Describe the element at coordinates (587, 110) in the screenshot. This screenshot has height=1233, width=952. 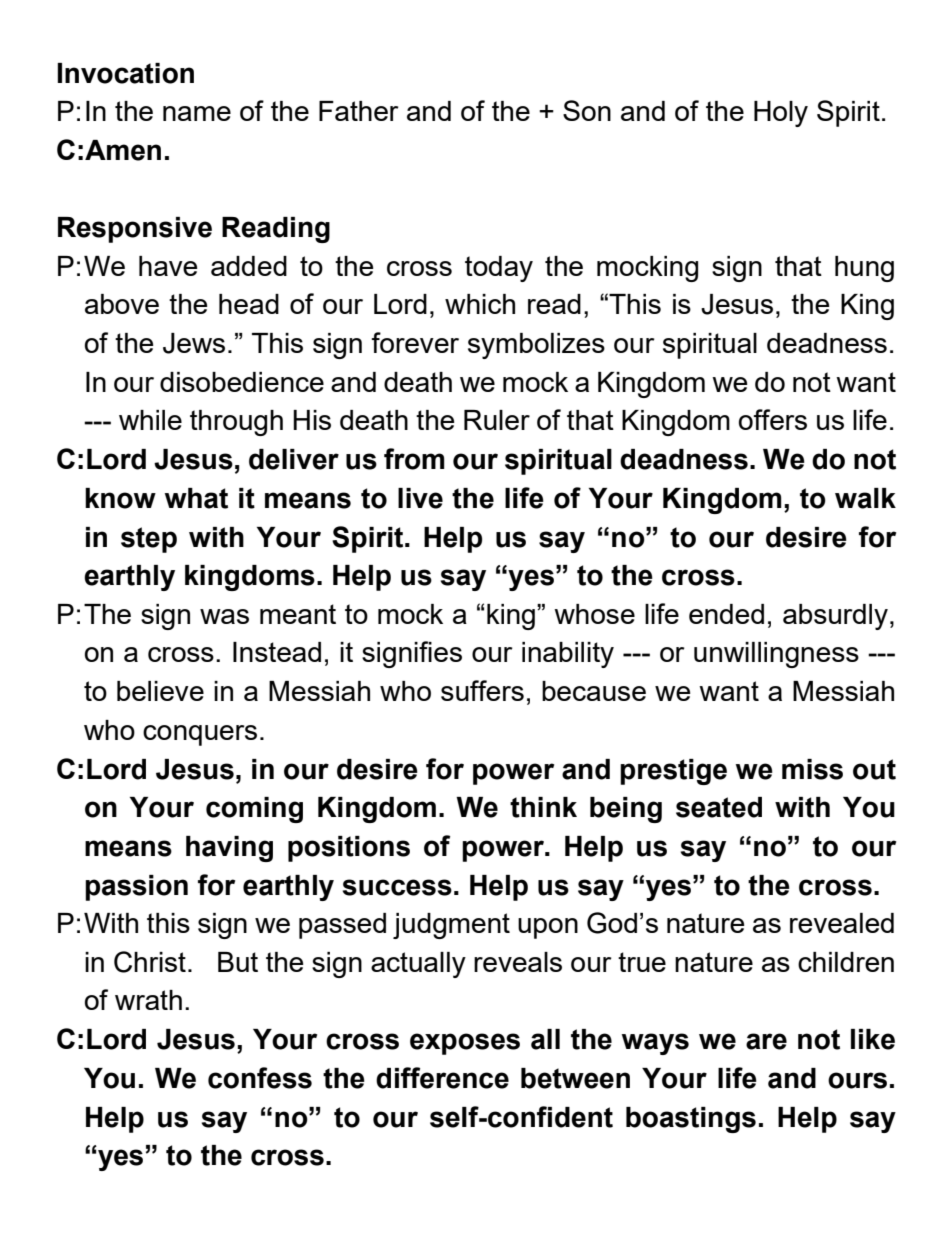
I see `Son` at that location.
